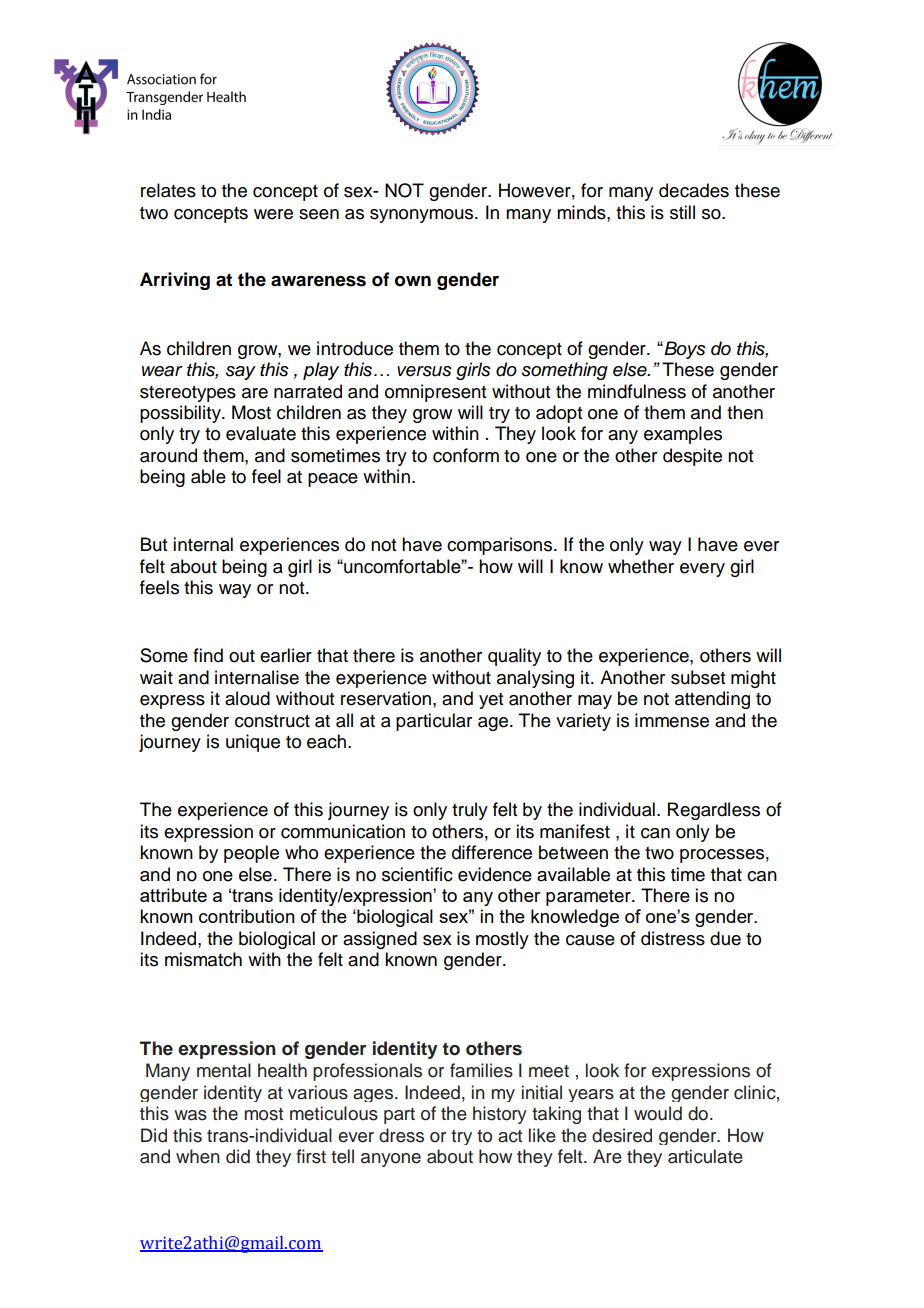 The image size is (924, 1308). Describe the element at coordinates (208, 655) in the screenshot. I see `find` at that location.
